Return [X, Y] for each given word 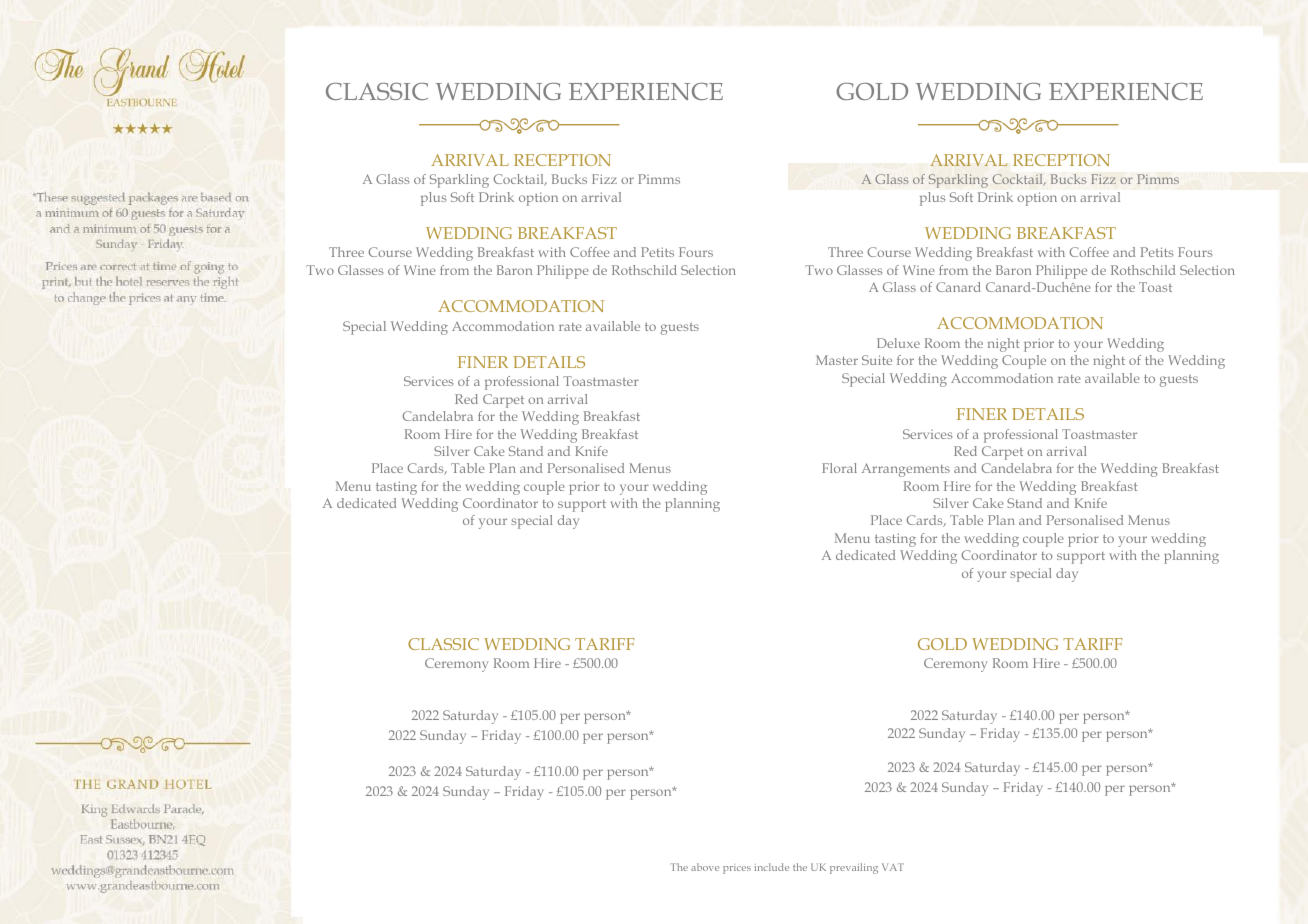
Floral [839, 468]
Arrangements [906, 470]
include [771, 867]
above [705, 867]
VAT [893, 867]
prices [737, 869]
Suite [877, 360]
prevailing [854, 868]
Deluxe [898, 343]
